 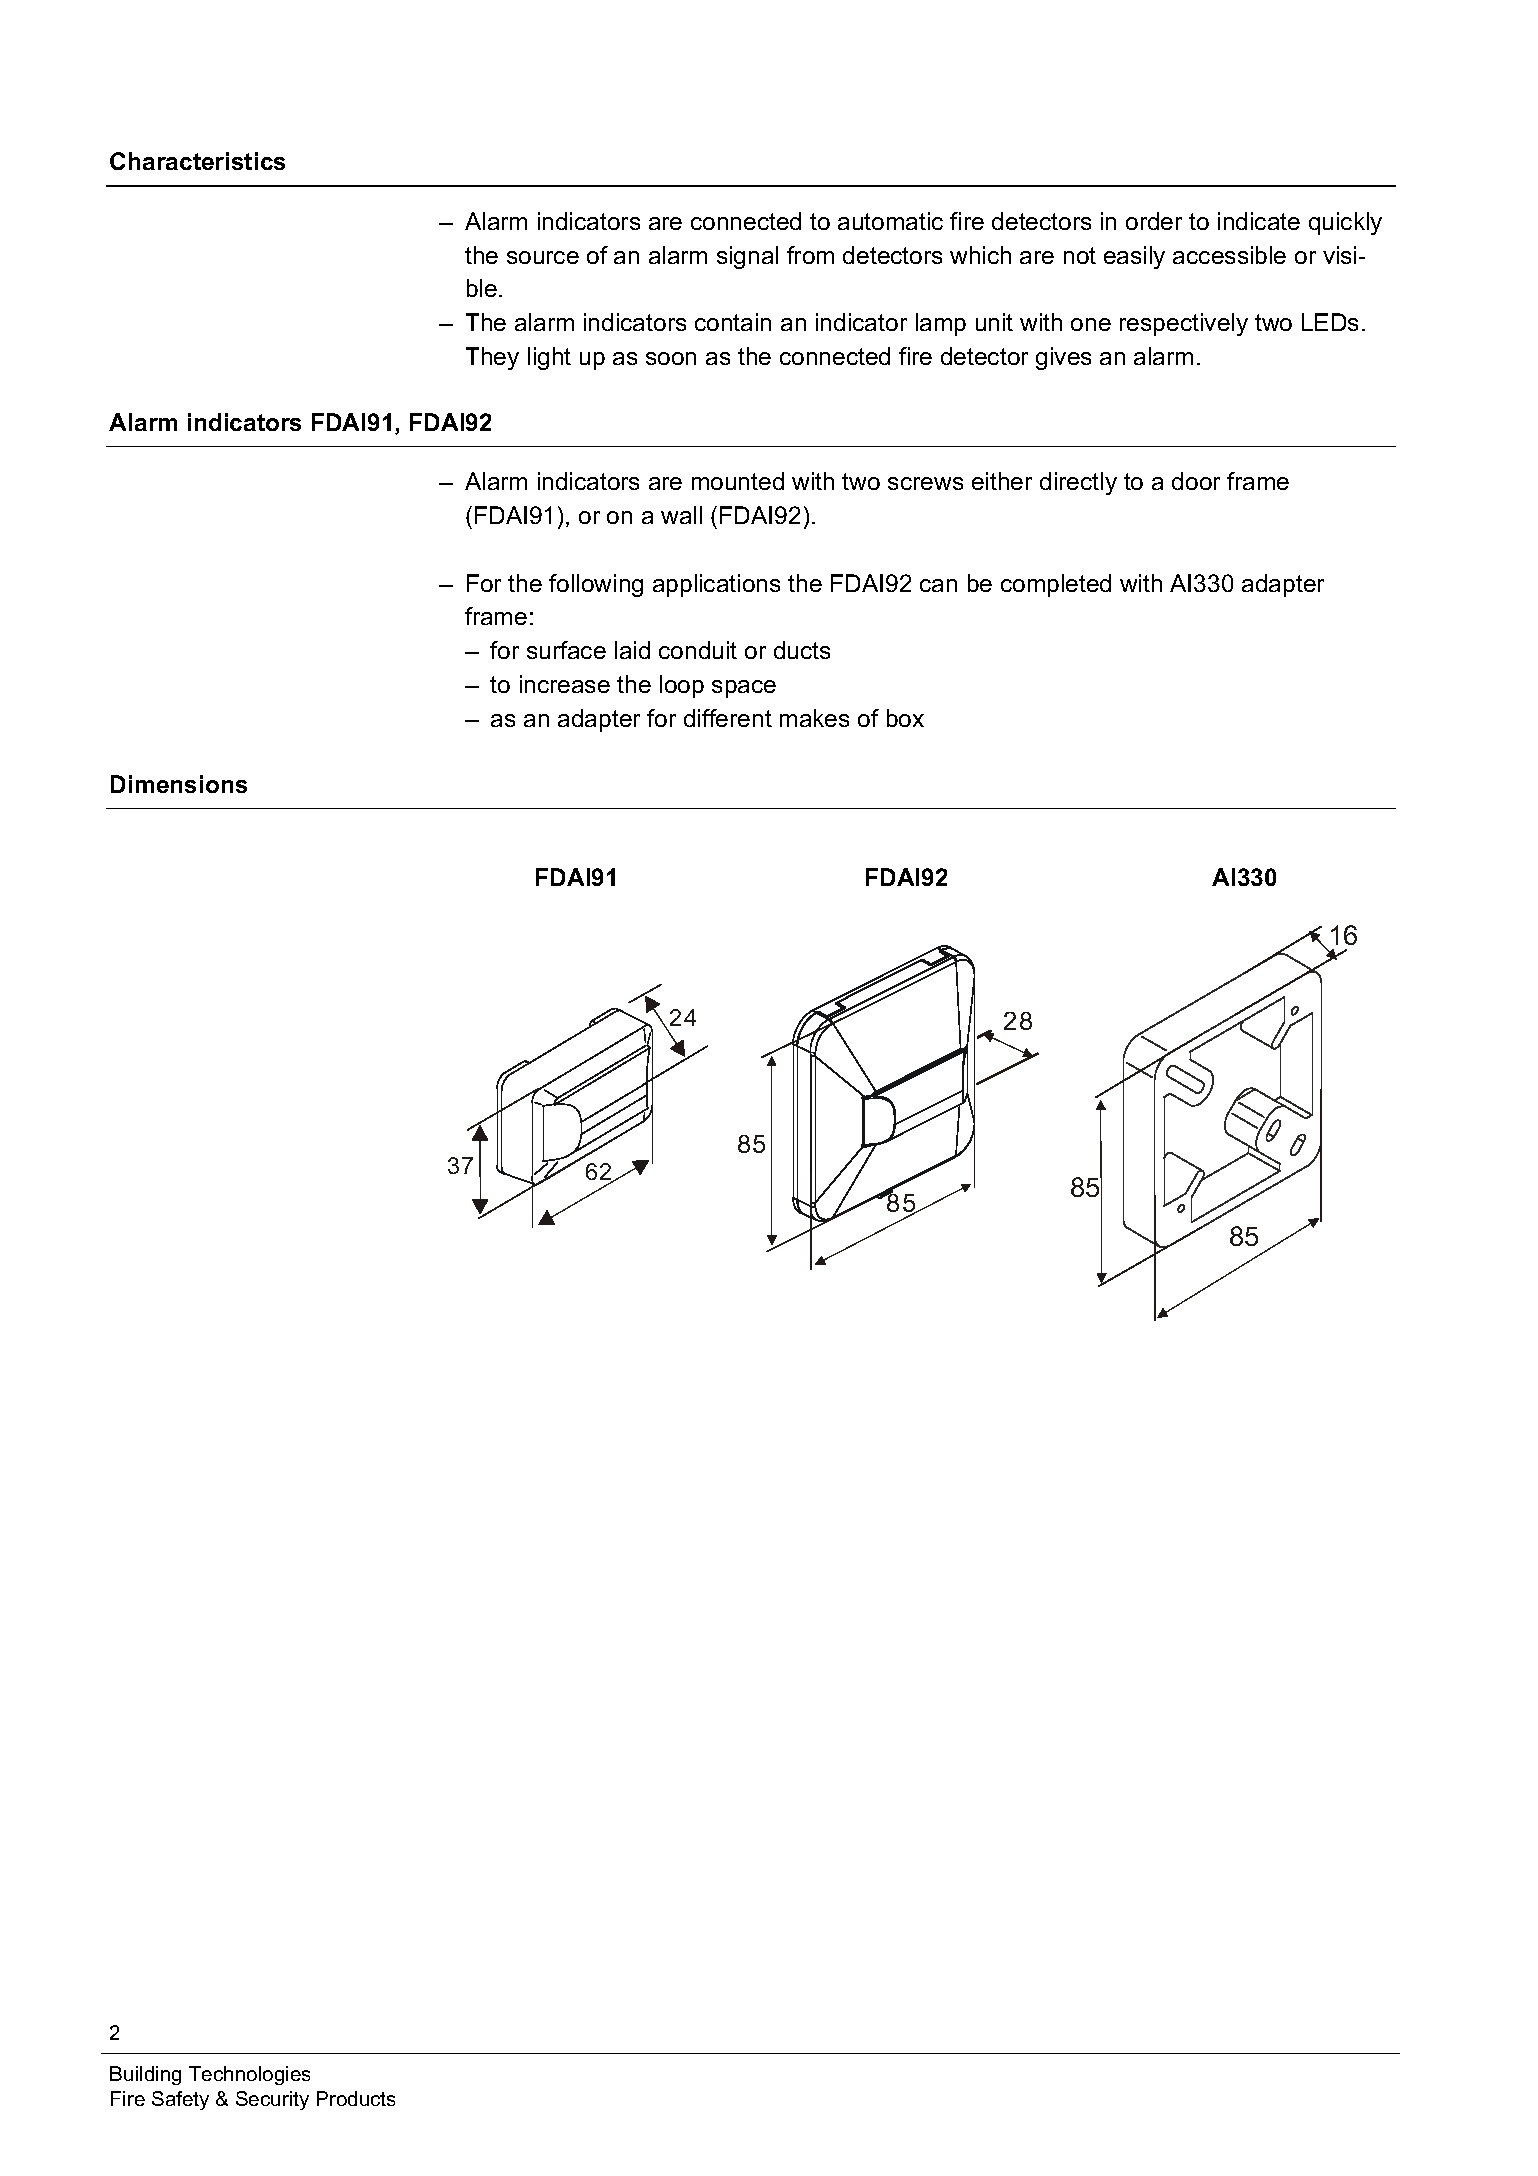 What do you see at coordinates (197, 161) in the screenshot?
I see `Characteristics` at bounding box center [197, 161].
